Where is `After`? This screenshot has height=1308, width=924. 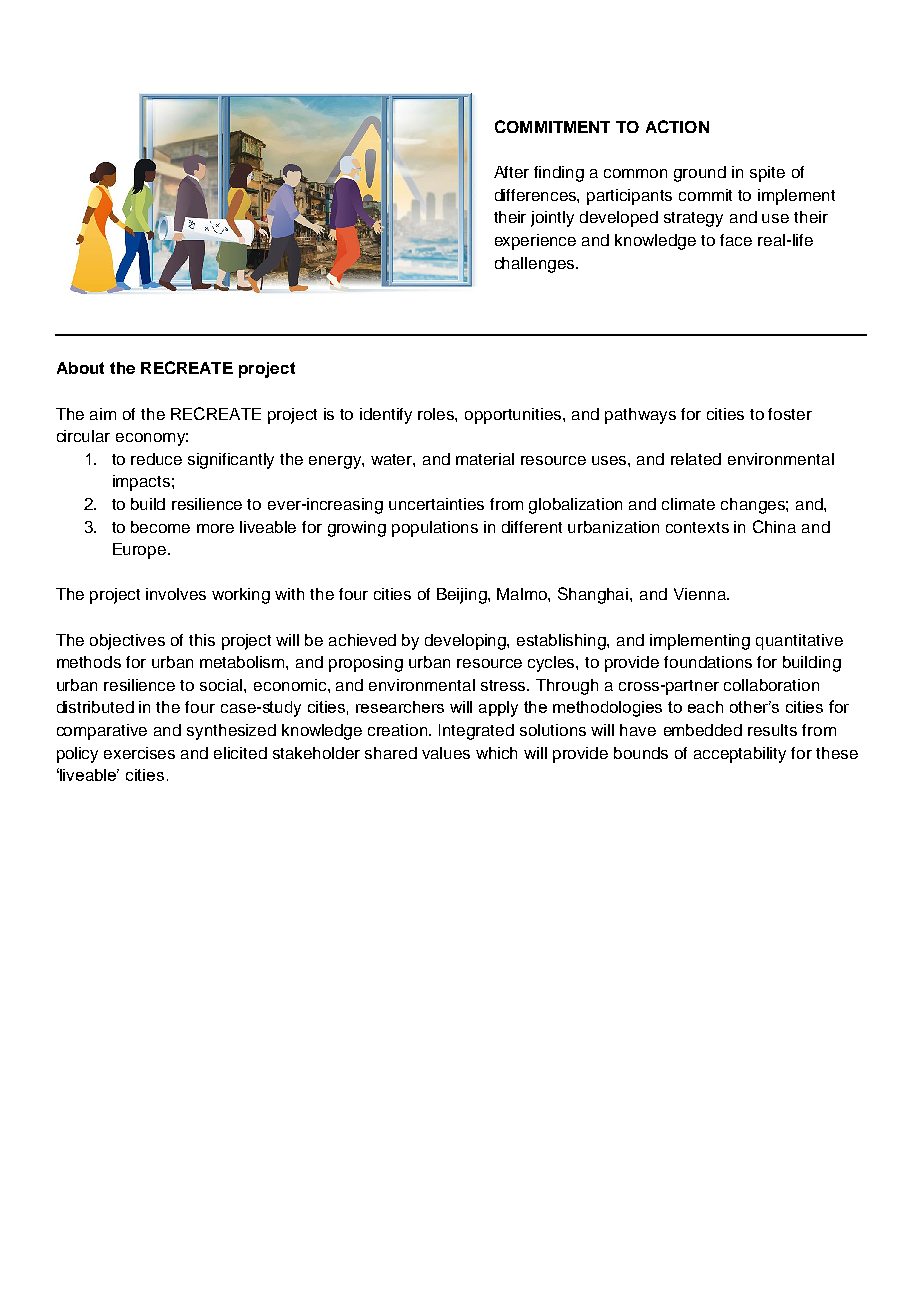 After is located at coordinates (511, 172).
